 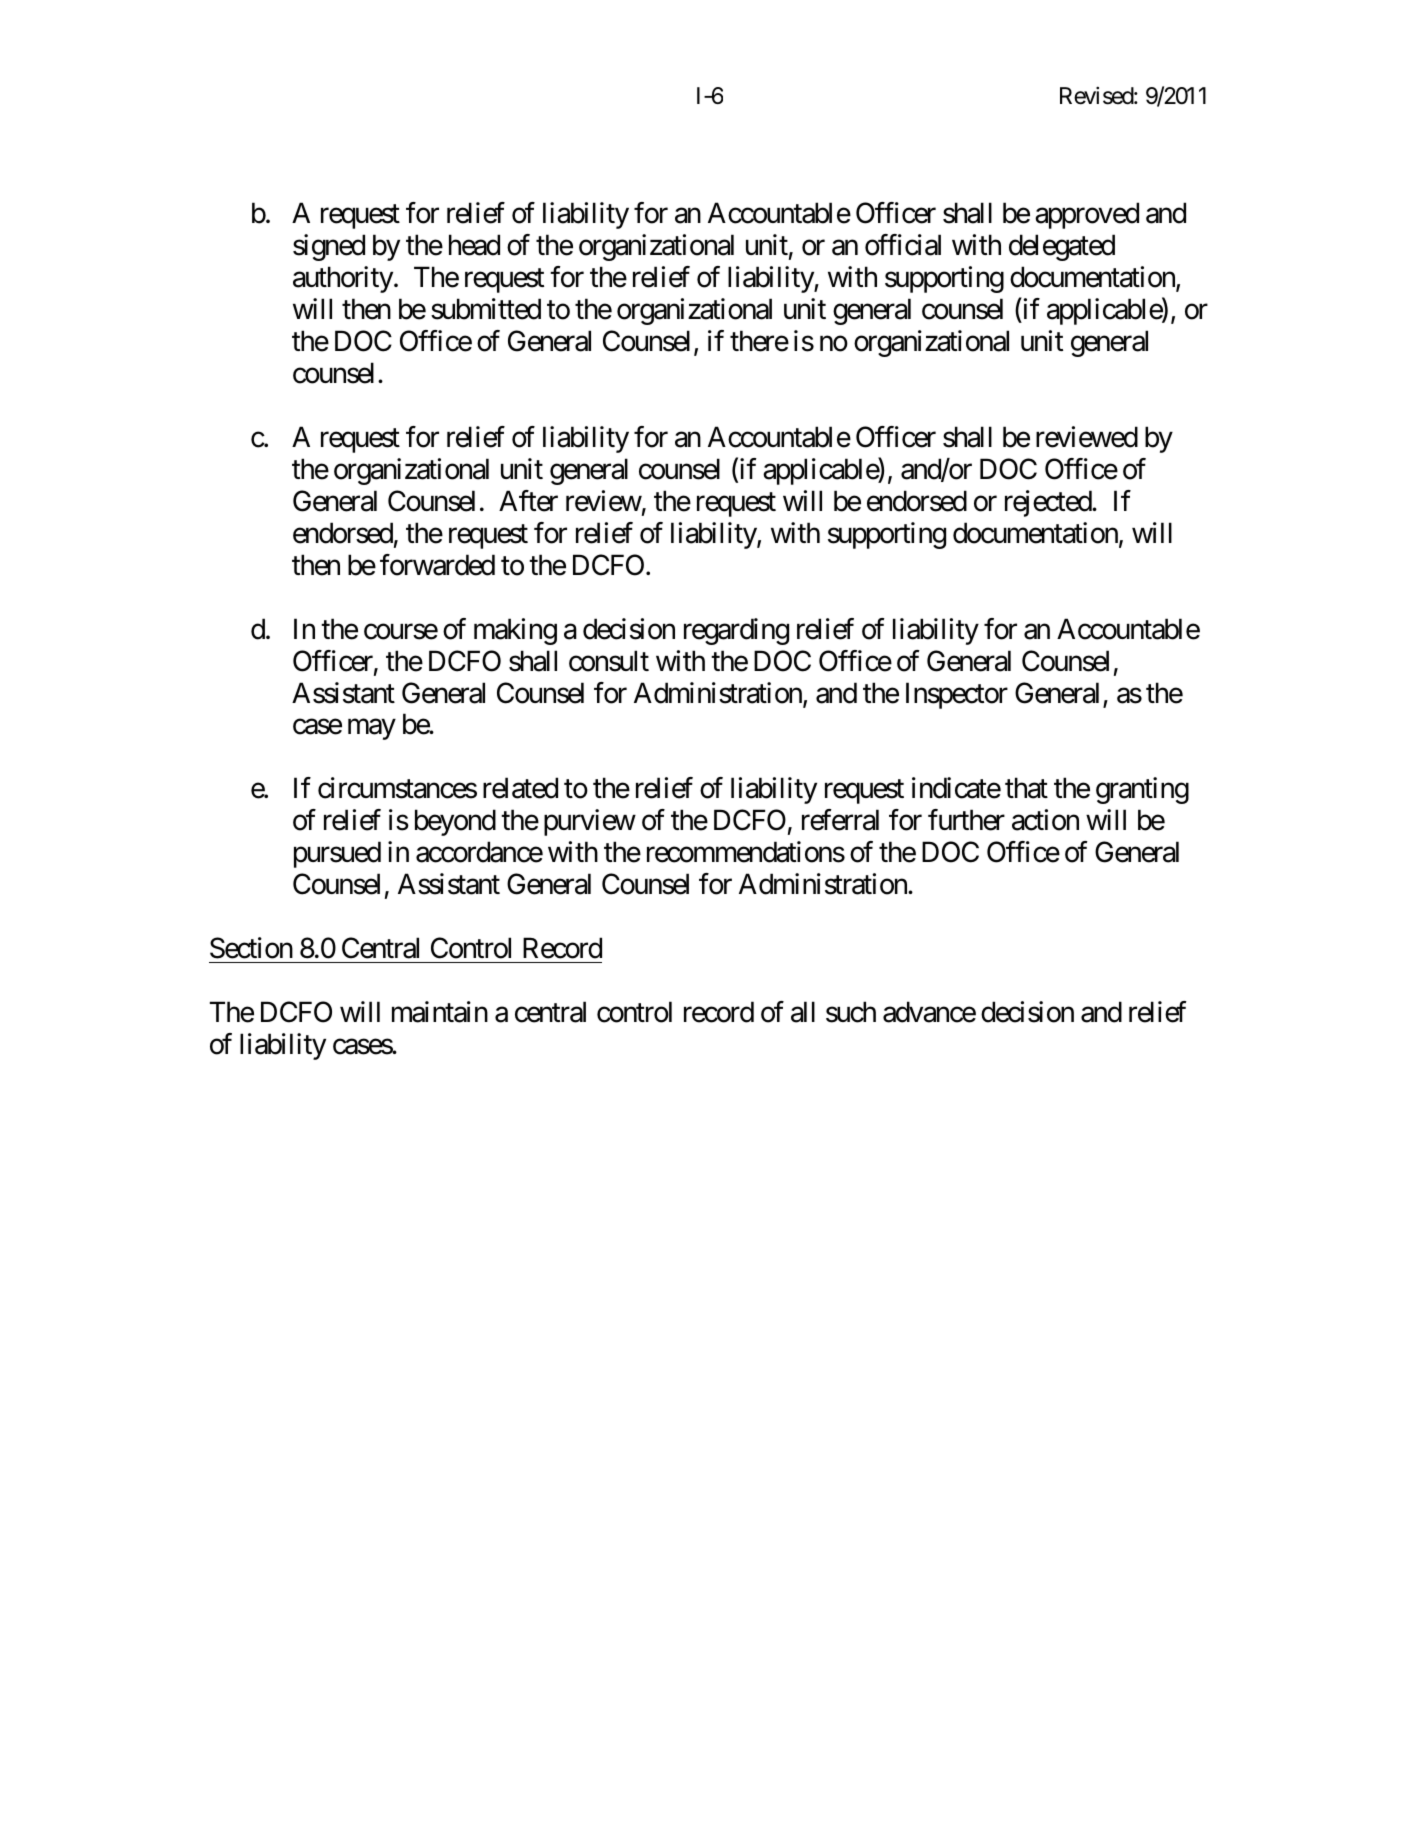 I want to click on maintain, so click(x=440, y=1012).
